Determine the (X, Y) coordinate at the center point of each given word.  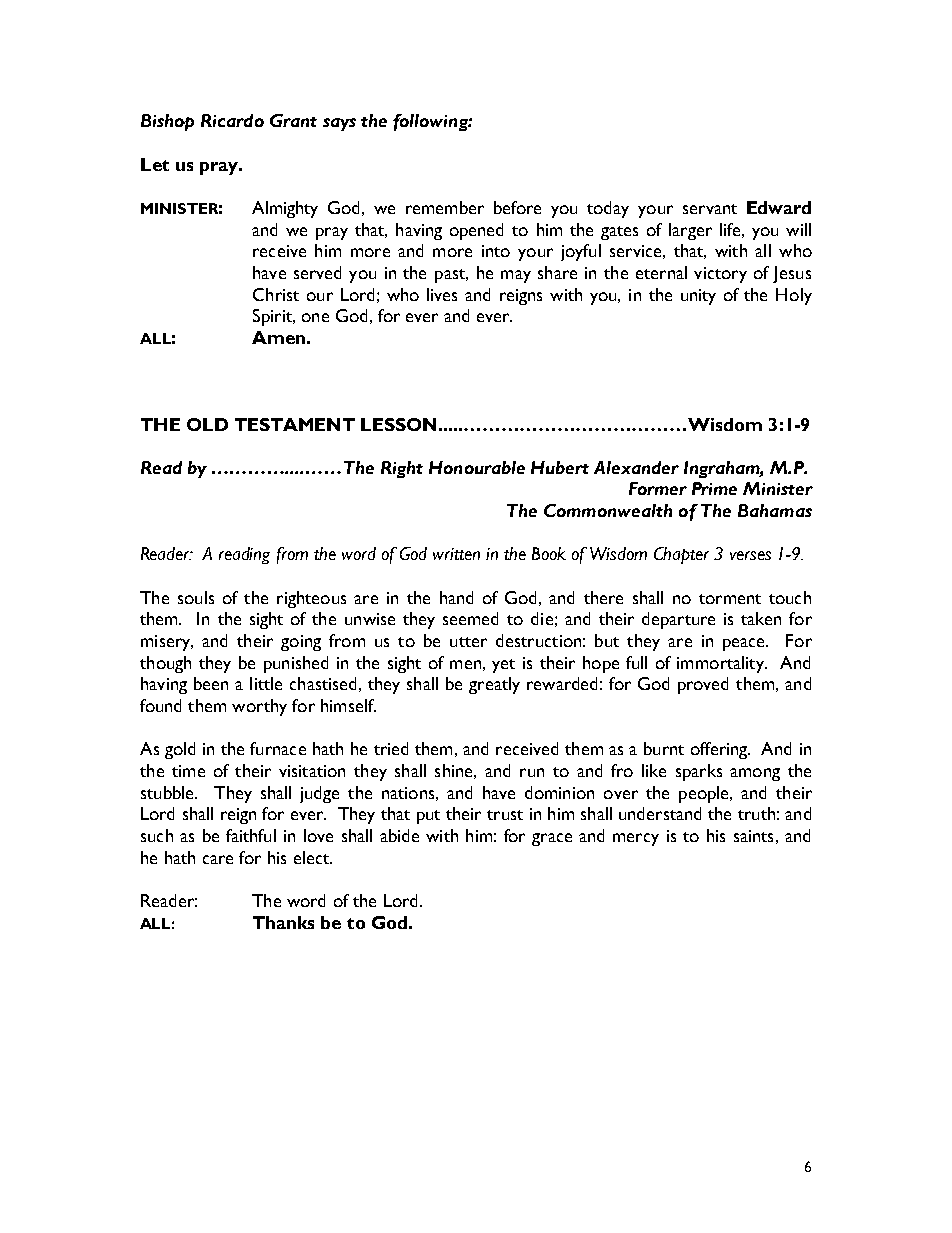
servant (710, 209)
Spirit (273, 317)
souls (196, 597)
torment (730, 599)
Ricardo (232, 120)
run (532, 772)
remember (445, 207)
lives (442, 294)
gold (180, 750)
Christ (276, 294)
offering (720, 750)
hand (456, 597)
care (218, 859)
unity (698, 297)
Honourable (477, 467)
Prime (714, 488)
